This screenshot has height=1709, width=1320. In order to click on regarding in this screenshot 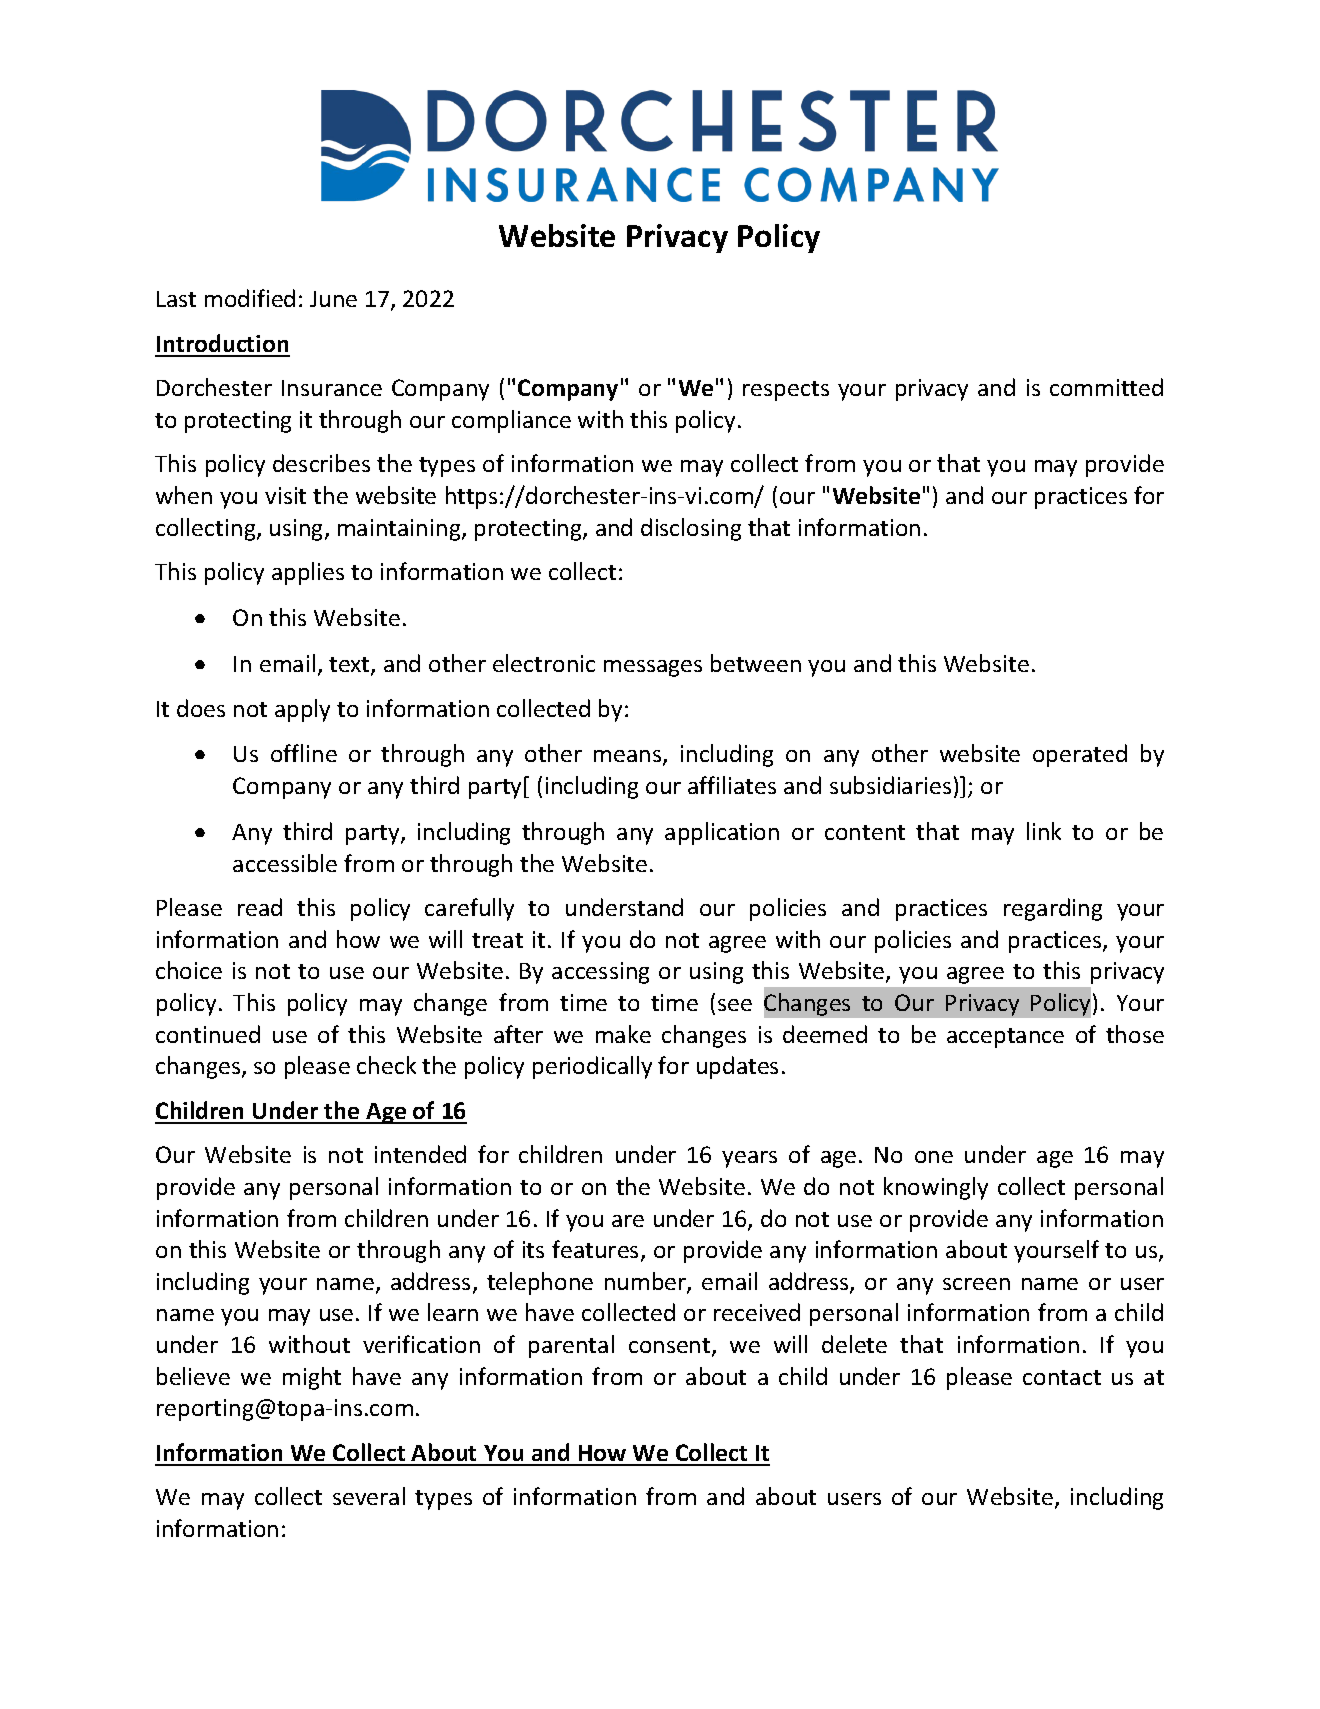, I will do `click(1053, 909)`.
